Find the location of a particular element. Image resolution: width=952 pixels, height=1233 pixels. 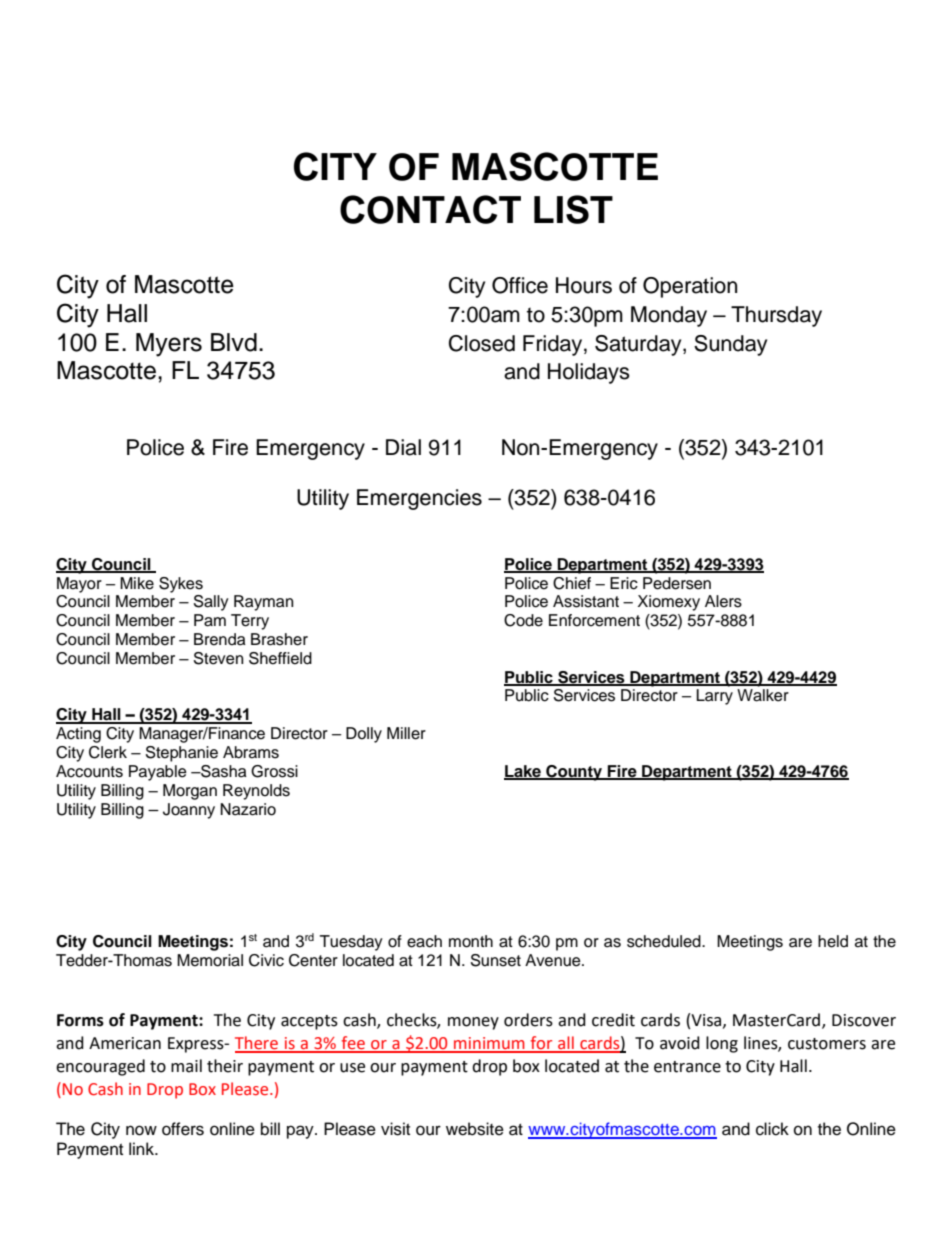

offers is located at coordinates (183, 1129).
